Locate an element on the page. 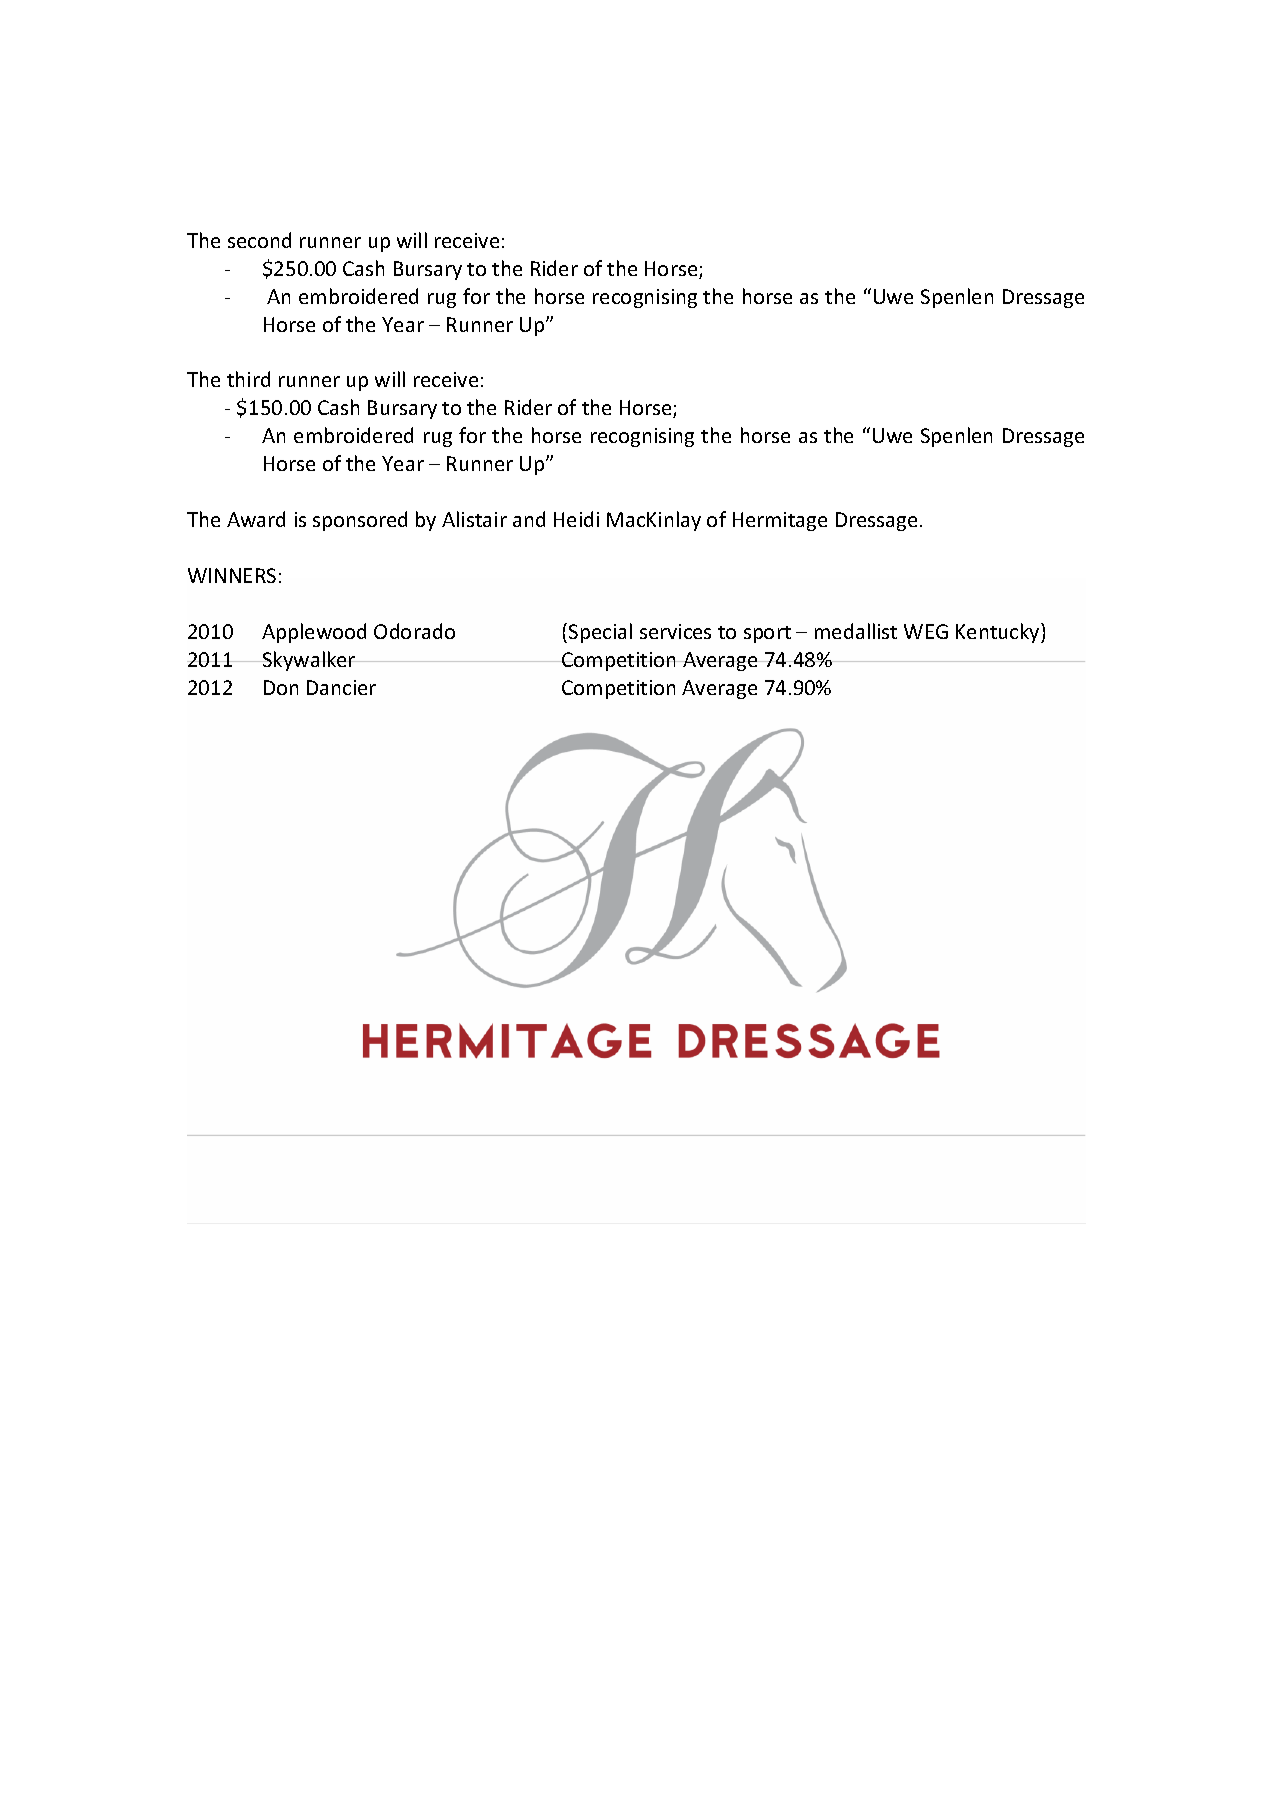 This document has height=1802, width=1273. sponsored is located at coordinates (360, 521).
